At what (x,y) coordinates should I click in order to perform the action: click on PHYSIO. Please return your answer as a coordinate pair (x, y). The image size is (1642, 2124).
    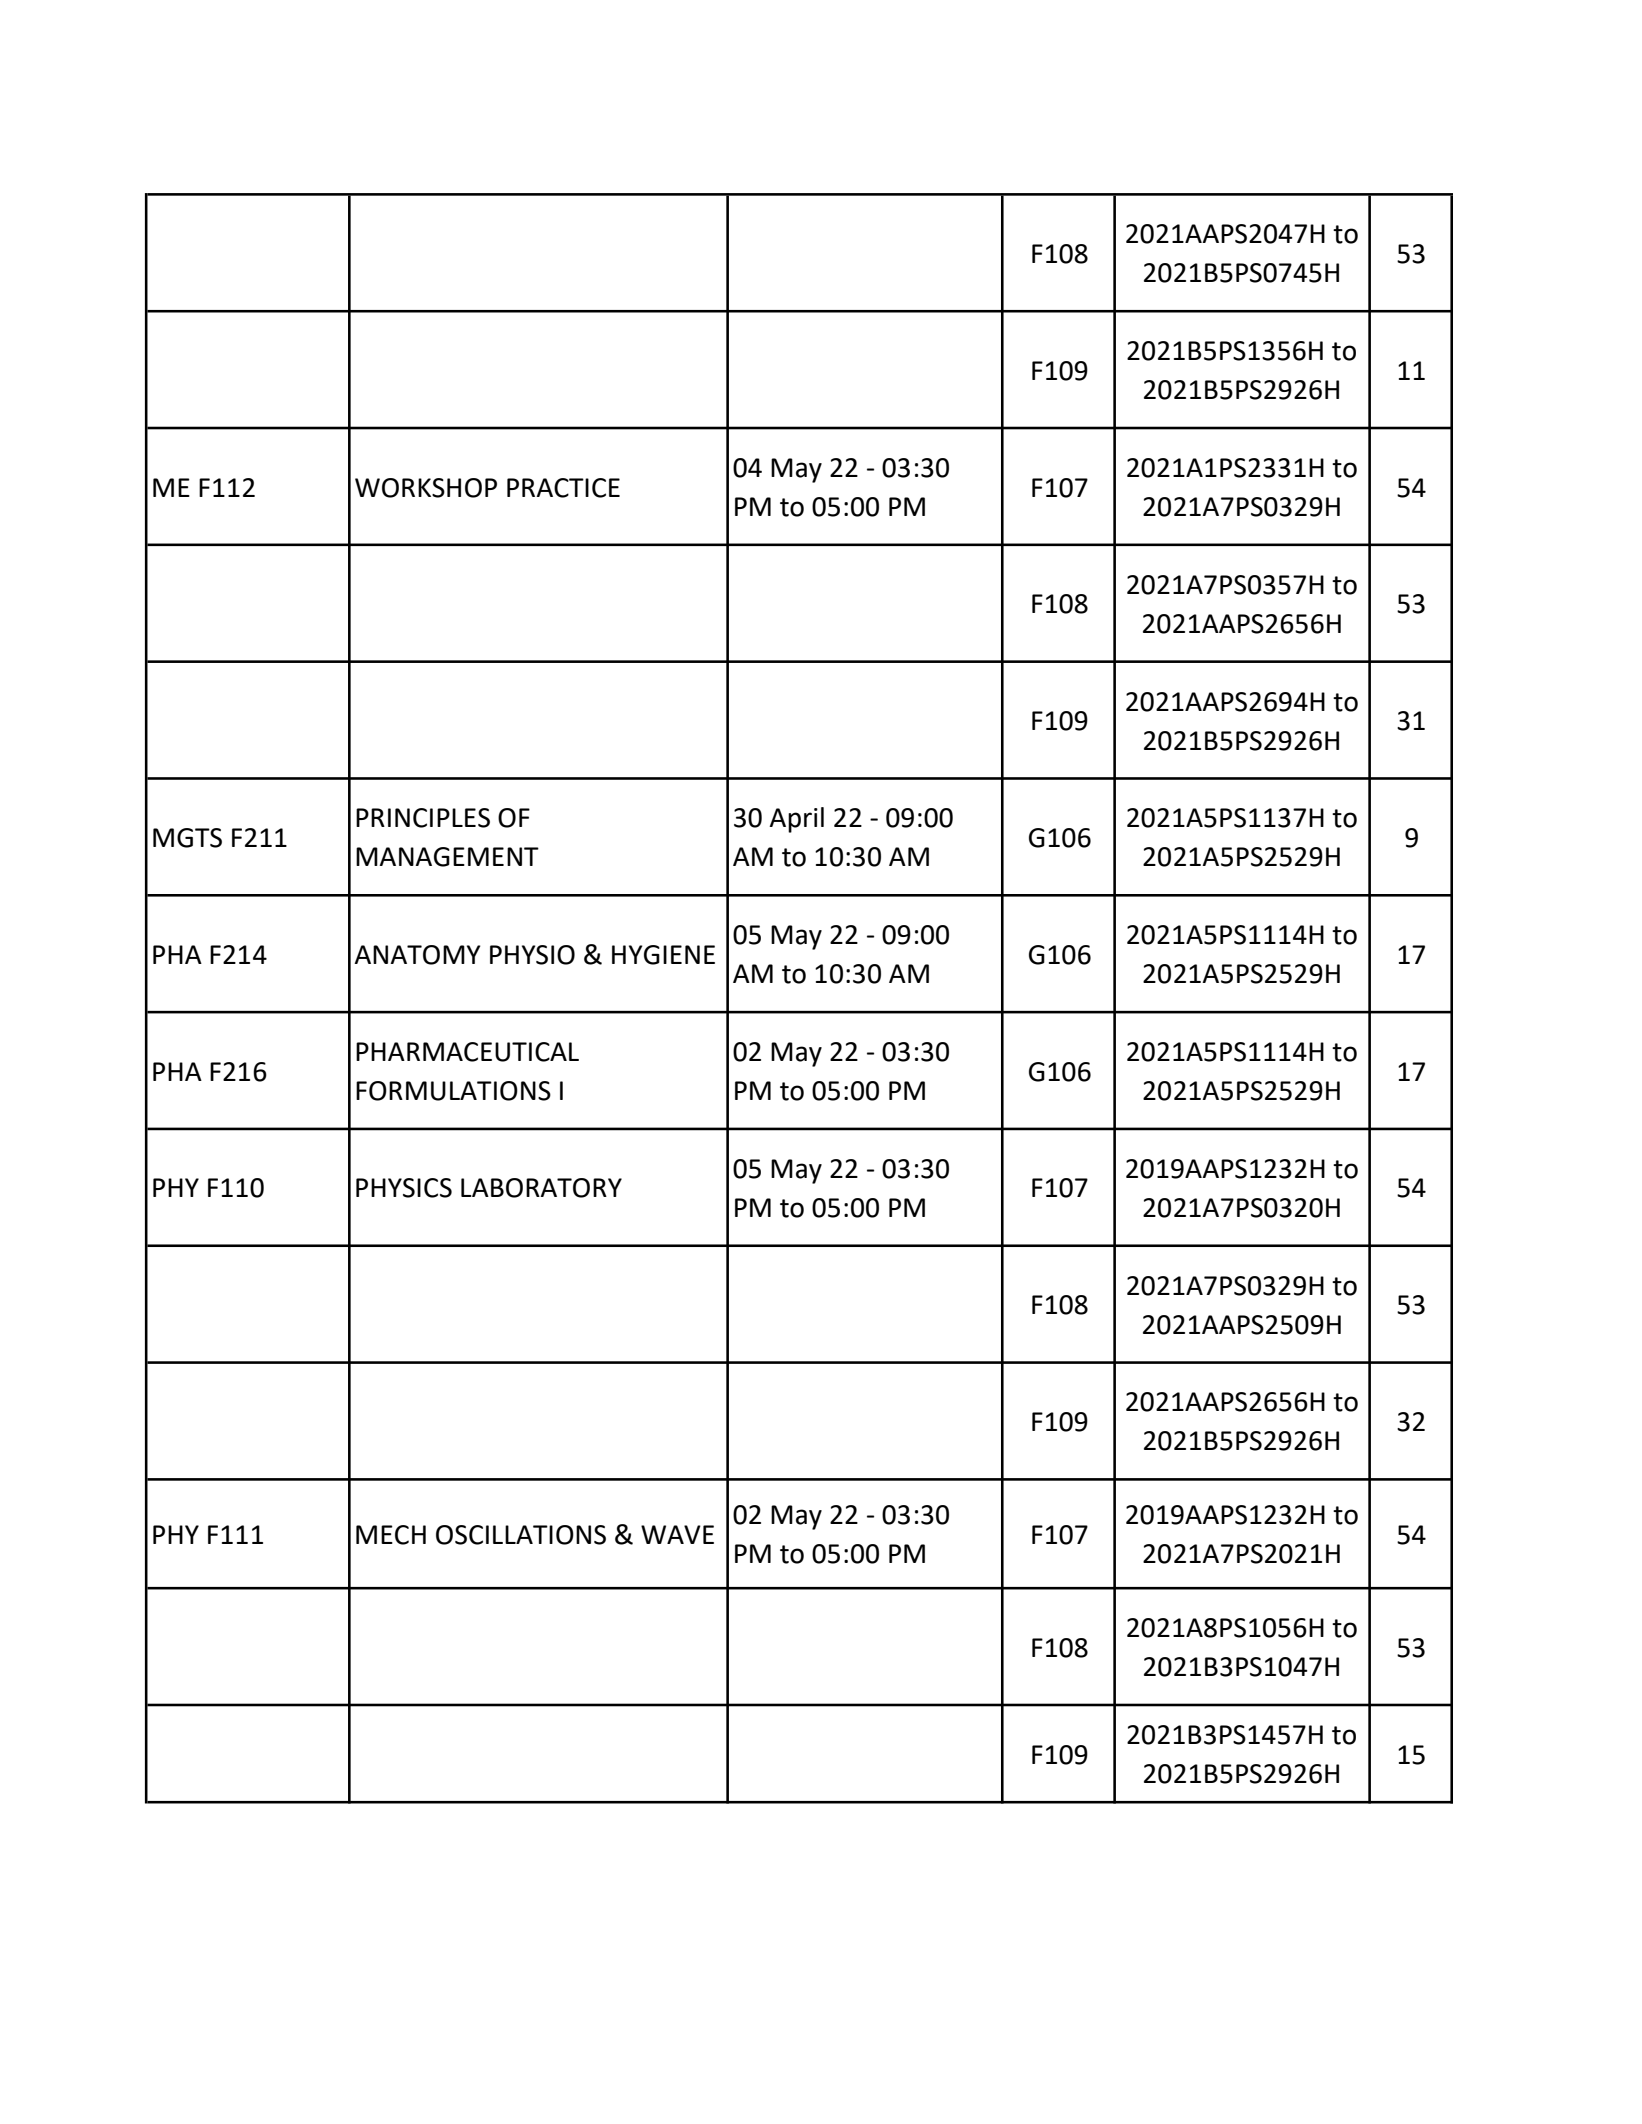
    Looking at the image, I should click on (532, 955).
